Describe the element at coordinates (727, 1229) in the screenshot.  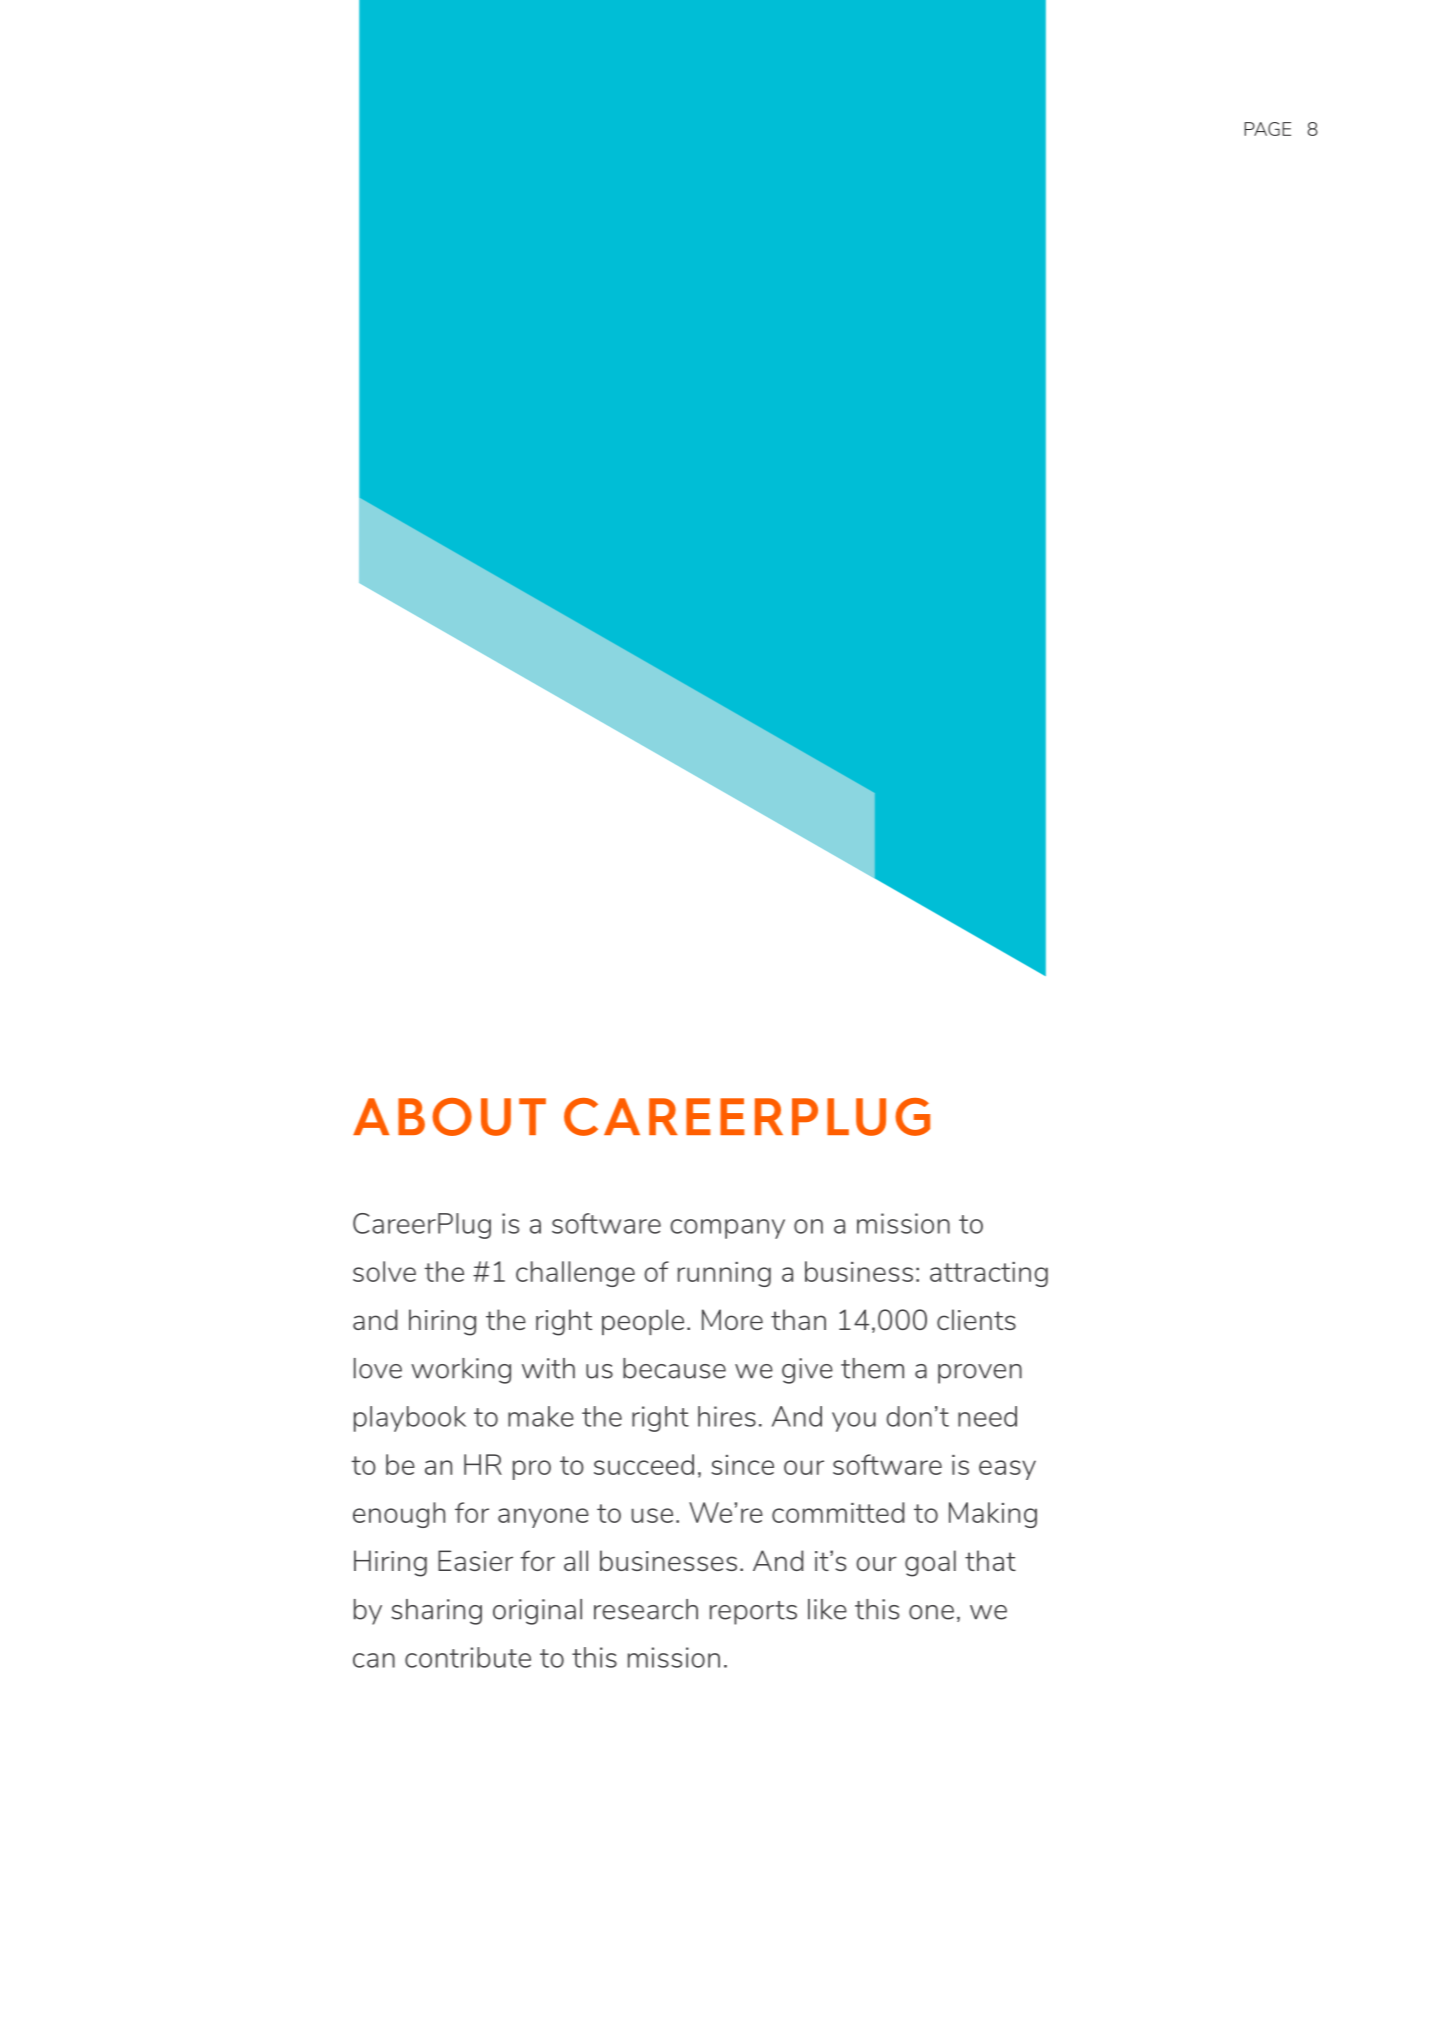
I see `company` at that location.
